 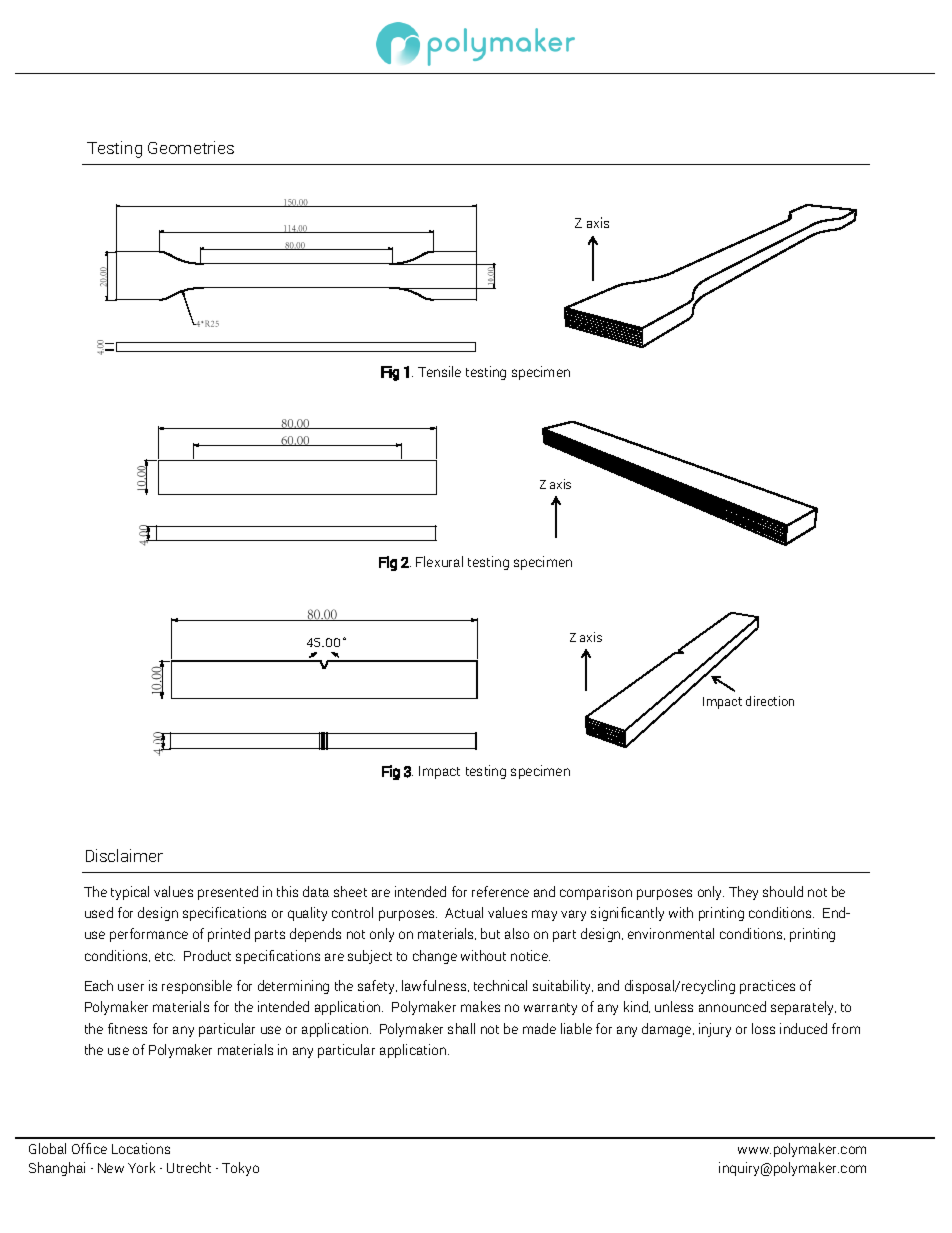 I want to click on loss, so click(x=763, y=1028).
